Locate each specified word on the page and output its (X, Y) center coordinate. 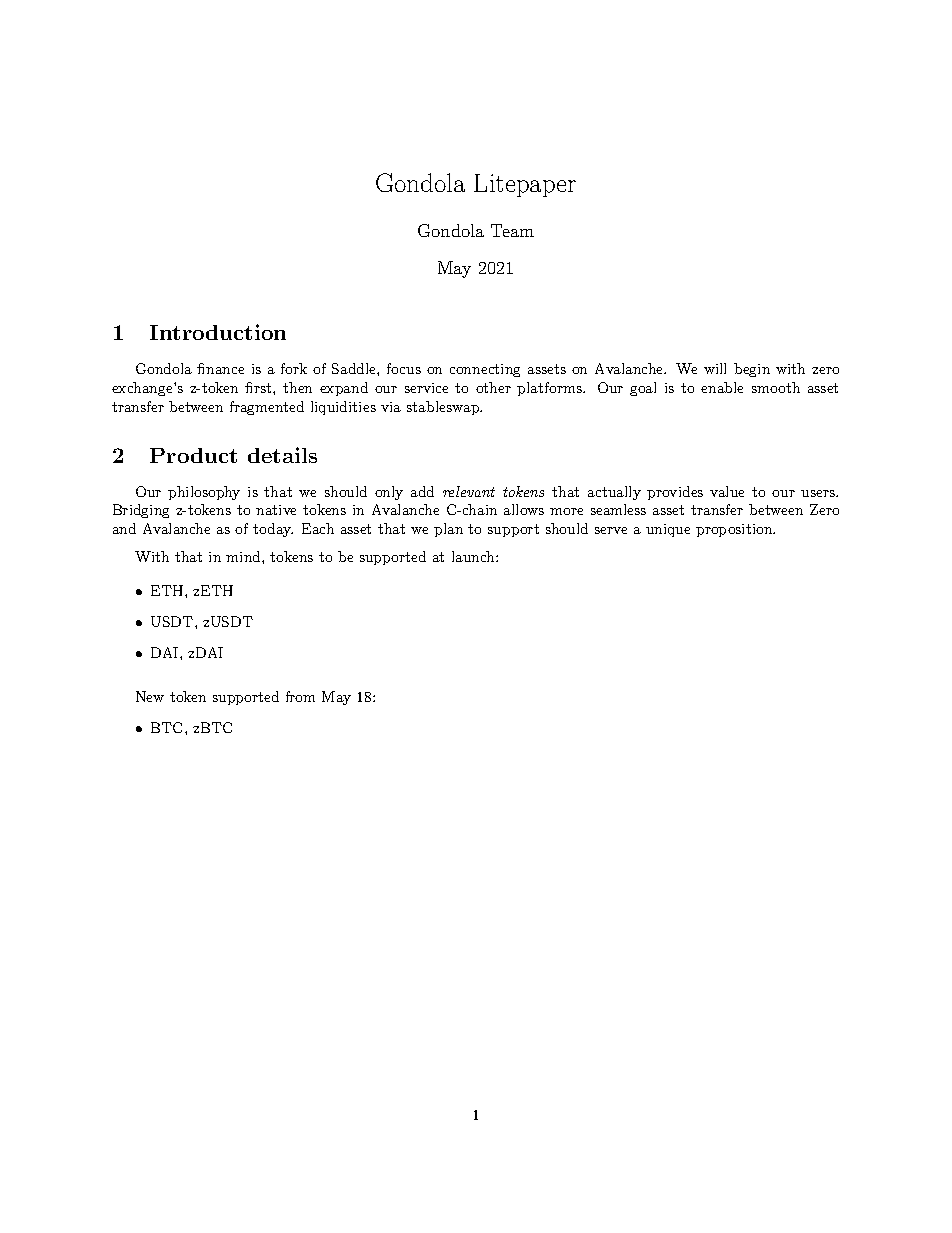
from (300, 696)
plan (448, 530)
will (715, 368)
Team (512, 230)
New (150, 696)
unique (668, 530)
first (259, 387)
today (273, 530)
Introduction (218, 332)
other (493, 387)
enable (722, 387)
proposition (735, 530)
